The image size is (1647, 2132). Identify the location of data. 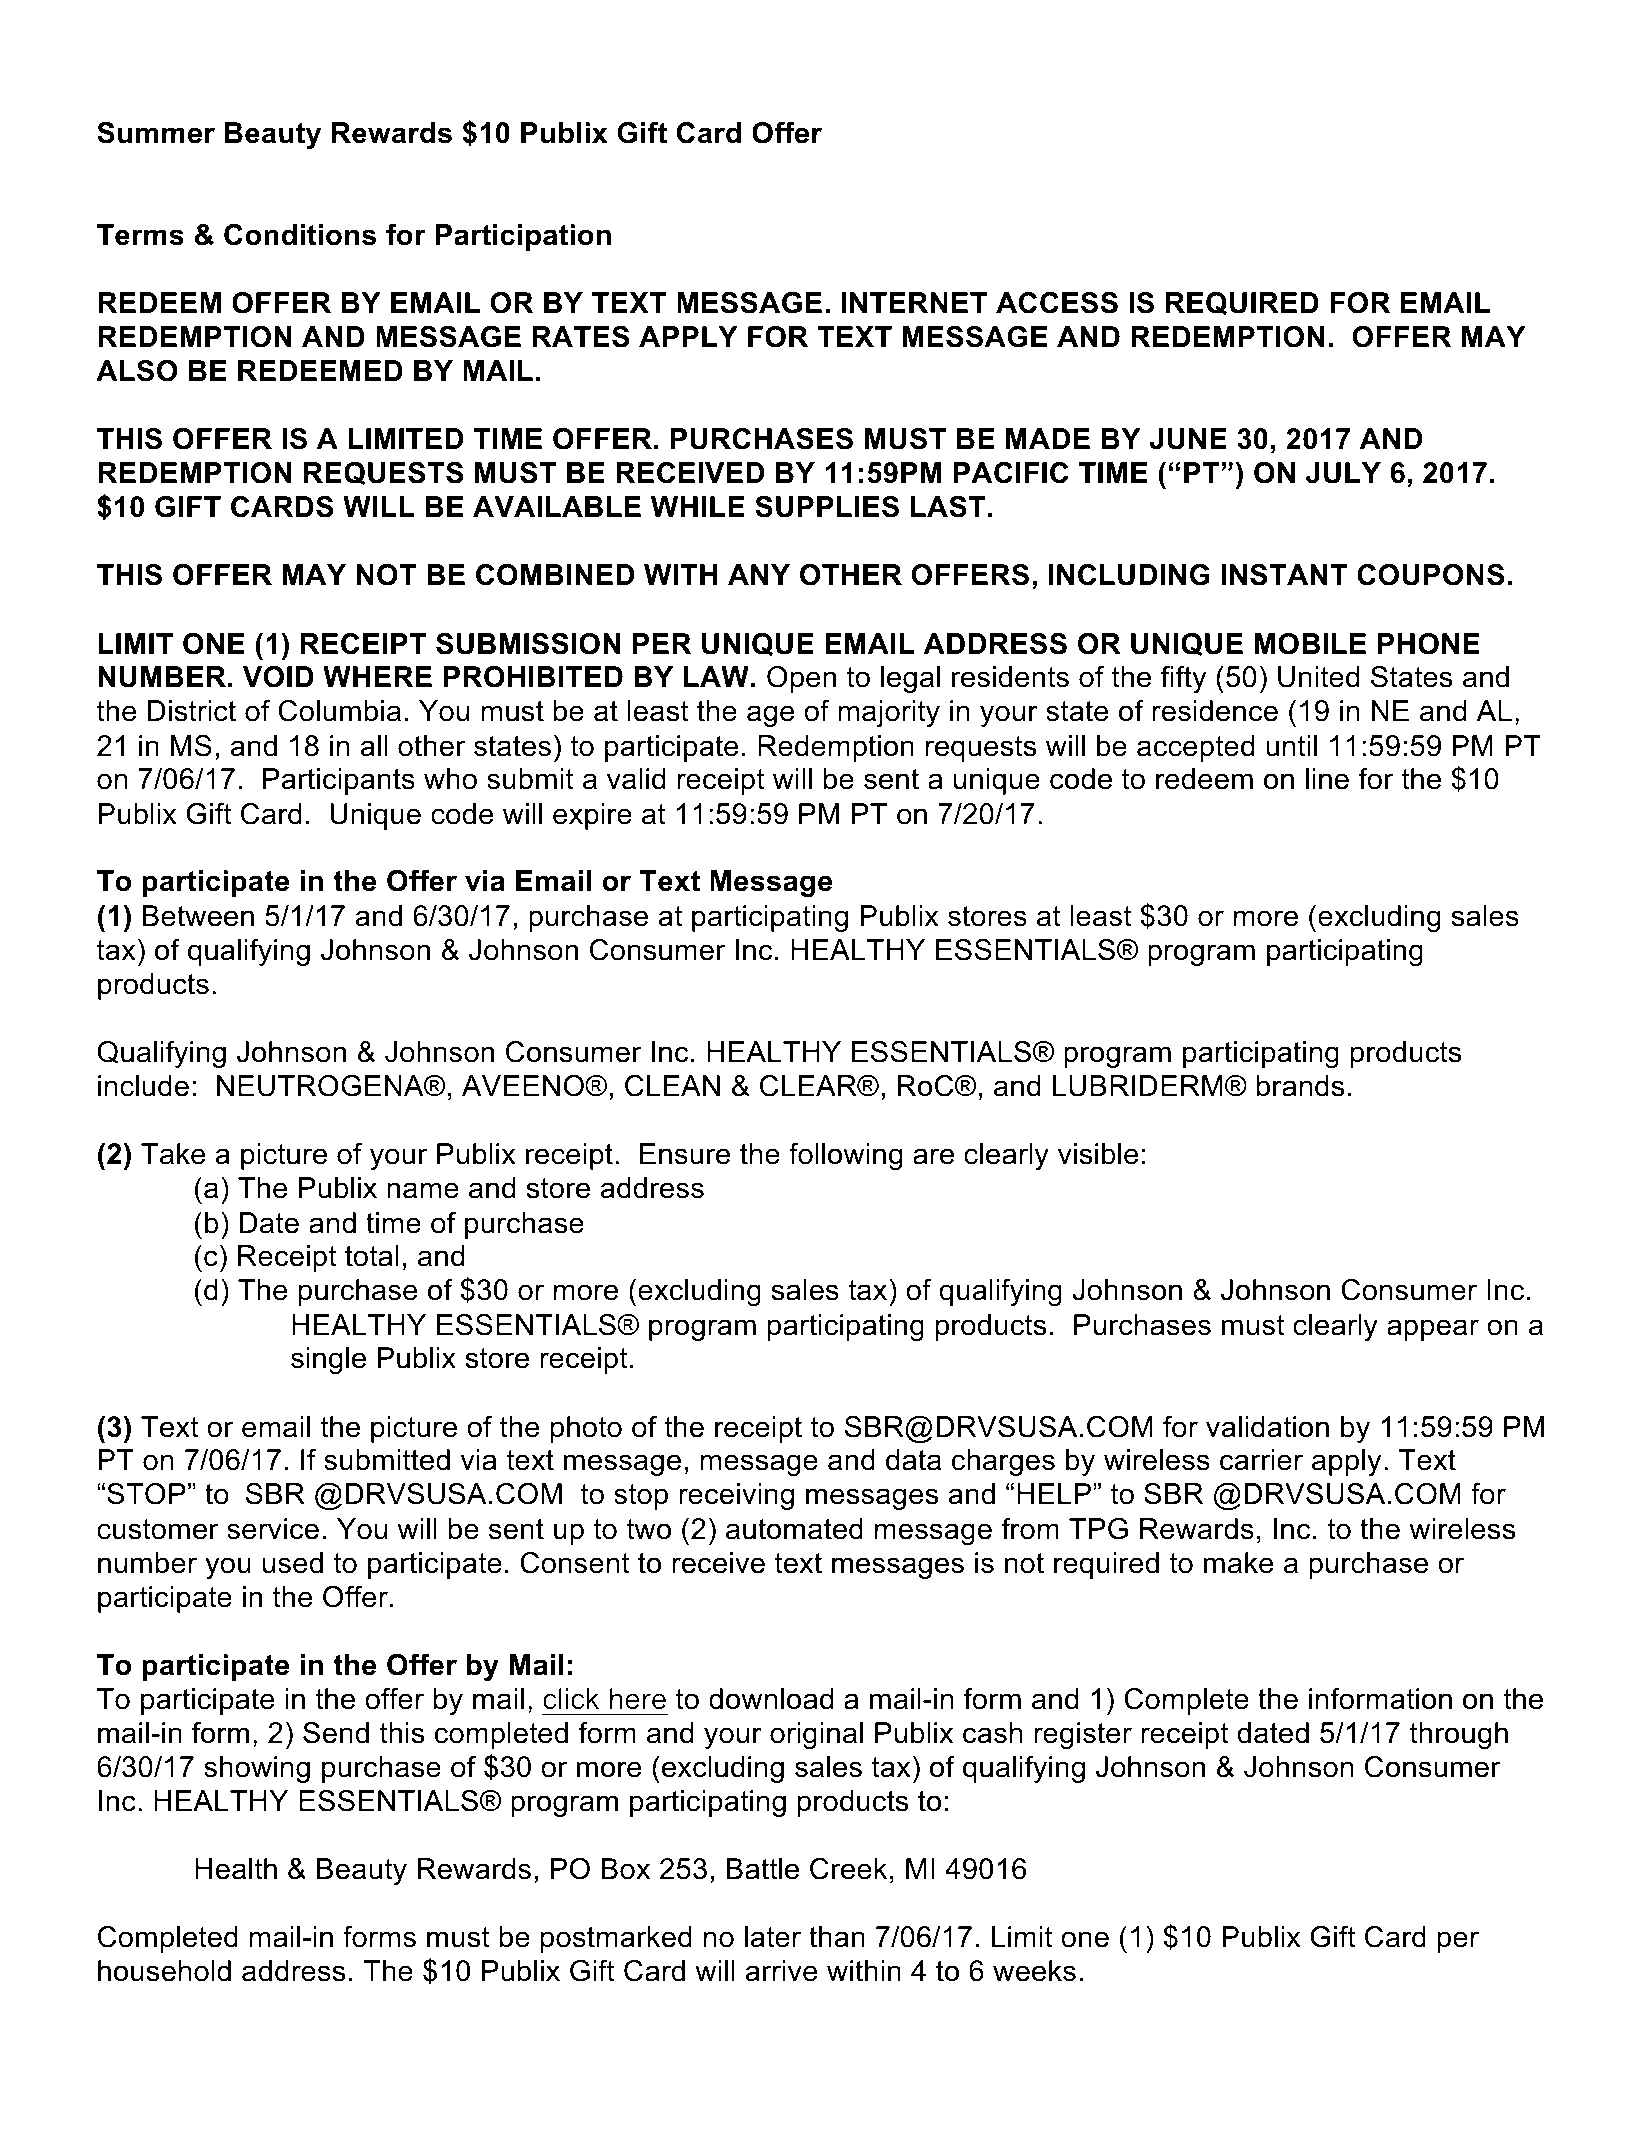
(913, 1460).
